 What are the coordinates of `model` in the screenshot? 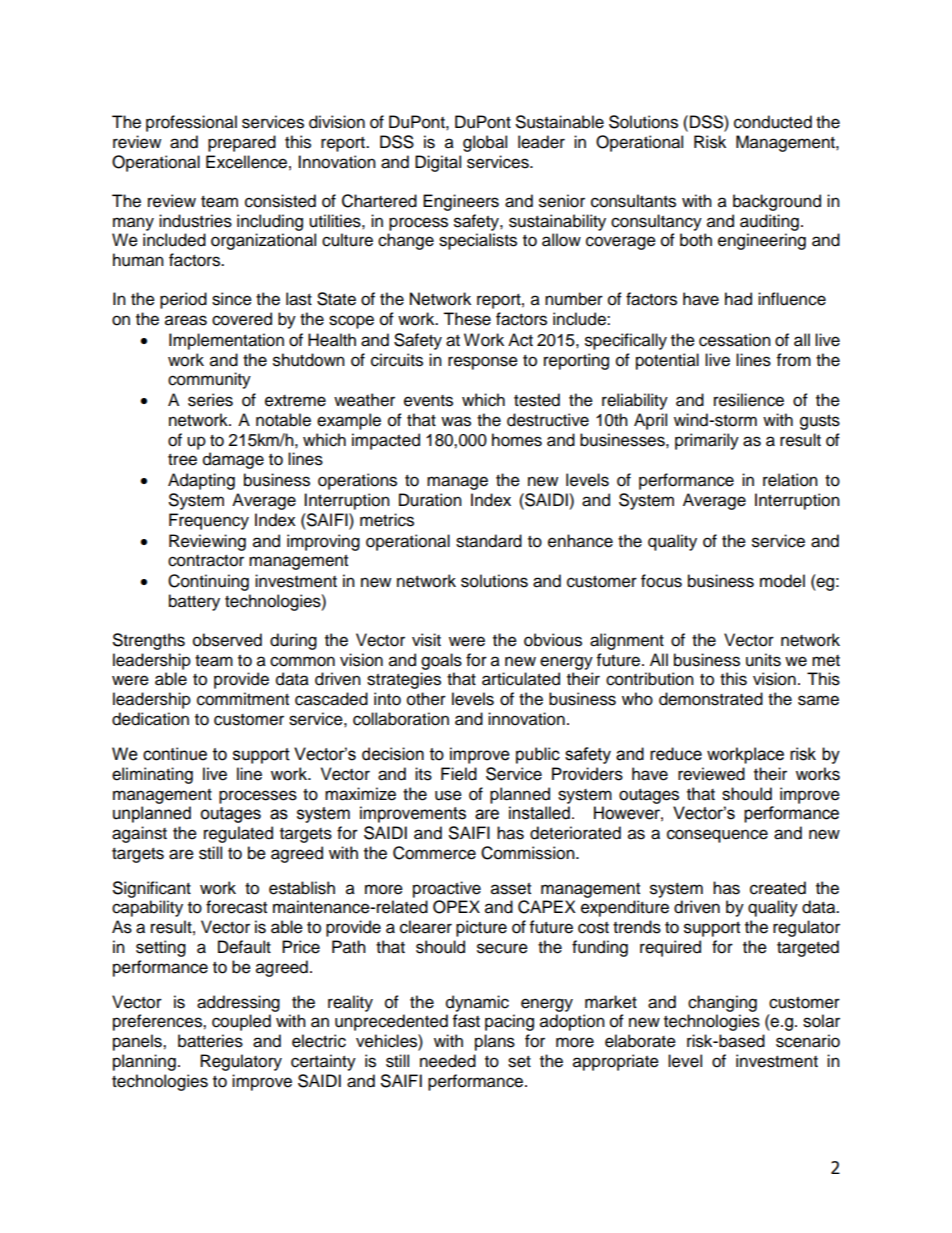 It's located at (782, 581).
